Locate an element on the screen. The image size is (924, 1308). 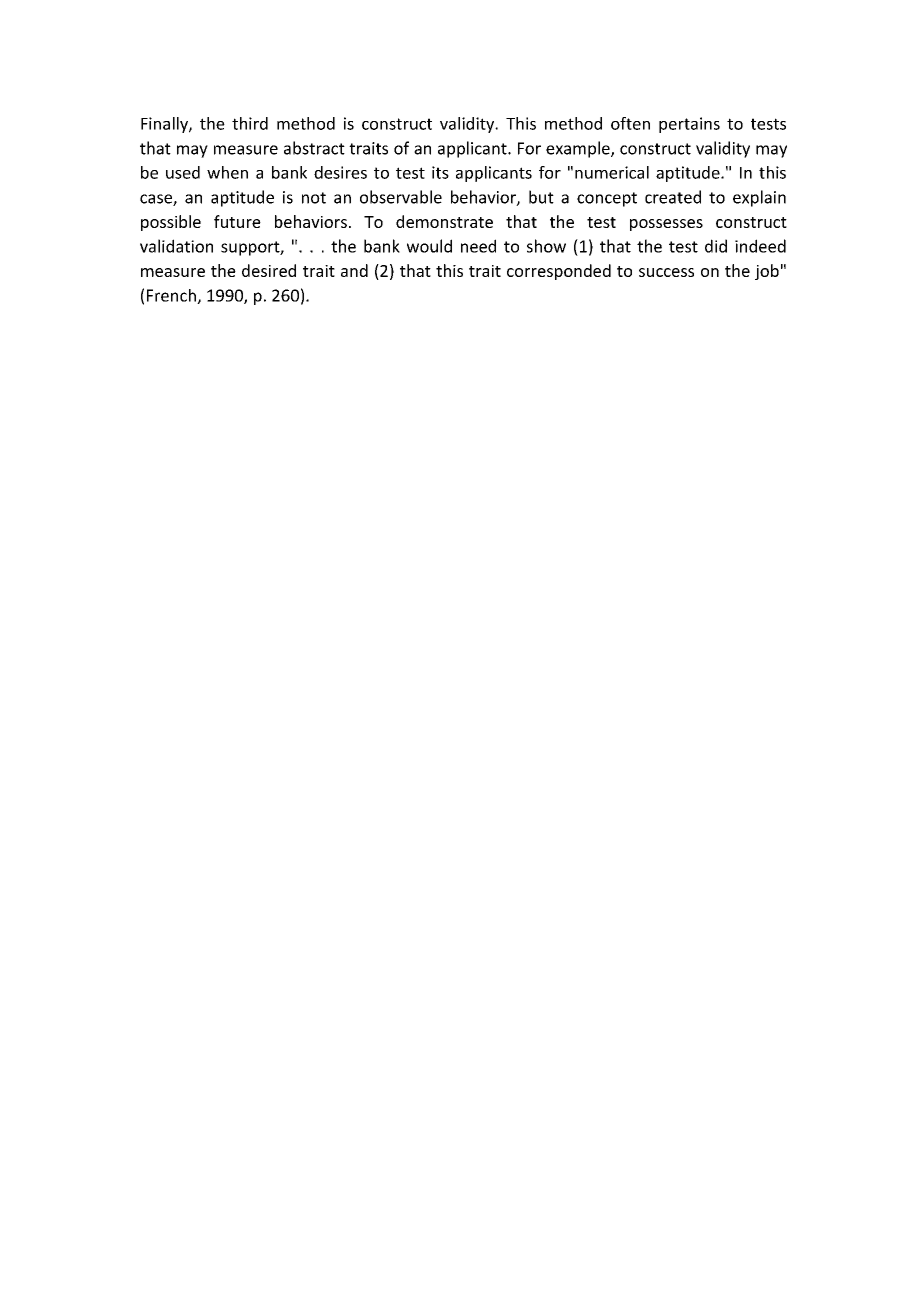
corresponded is located at coordinates (559, 272).
